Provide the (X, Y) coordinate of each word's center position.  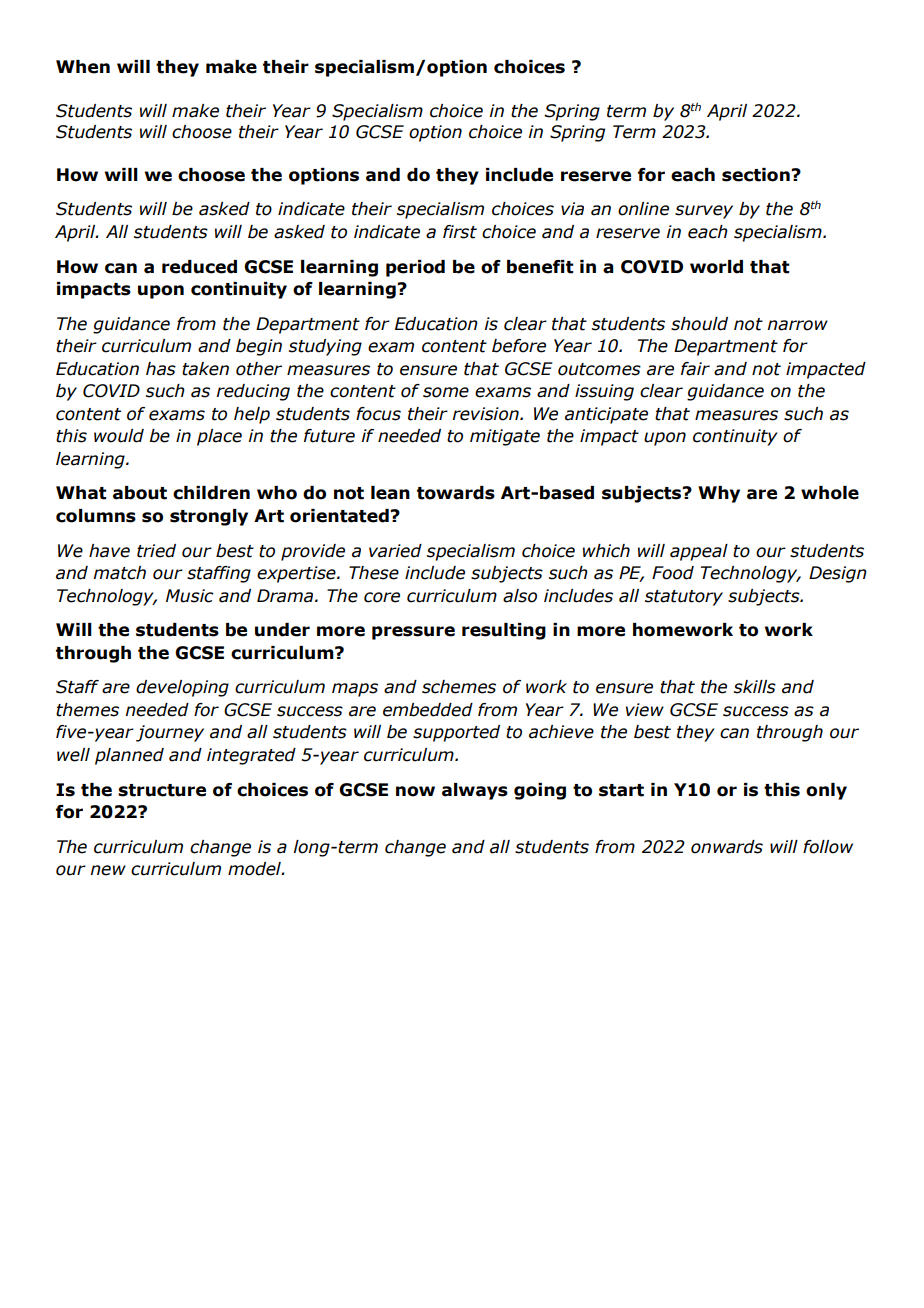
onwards (727, 847)
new (108, 870)
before (519, 346)
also (520, 596)
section (757, 175)
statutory (684, 598)
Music (190, 596)
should (699, 324)
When (83, 67)
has (161, 369)
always (475, 791)
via (572, 209)
